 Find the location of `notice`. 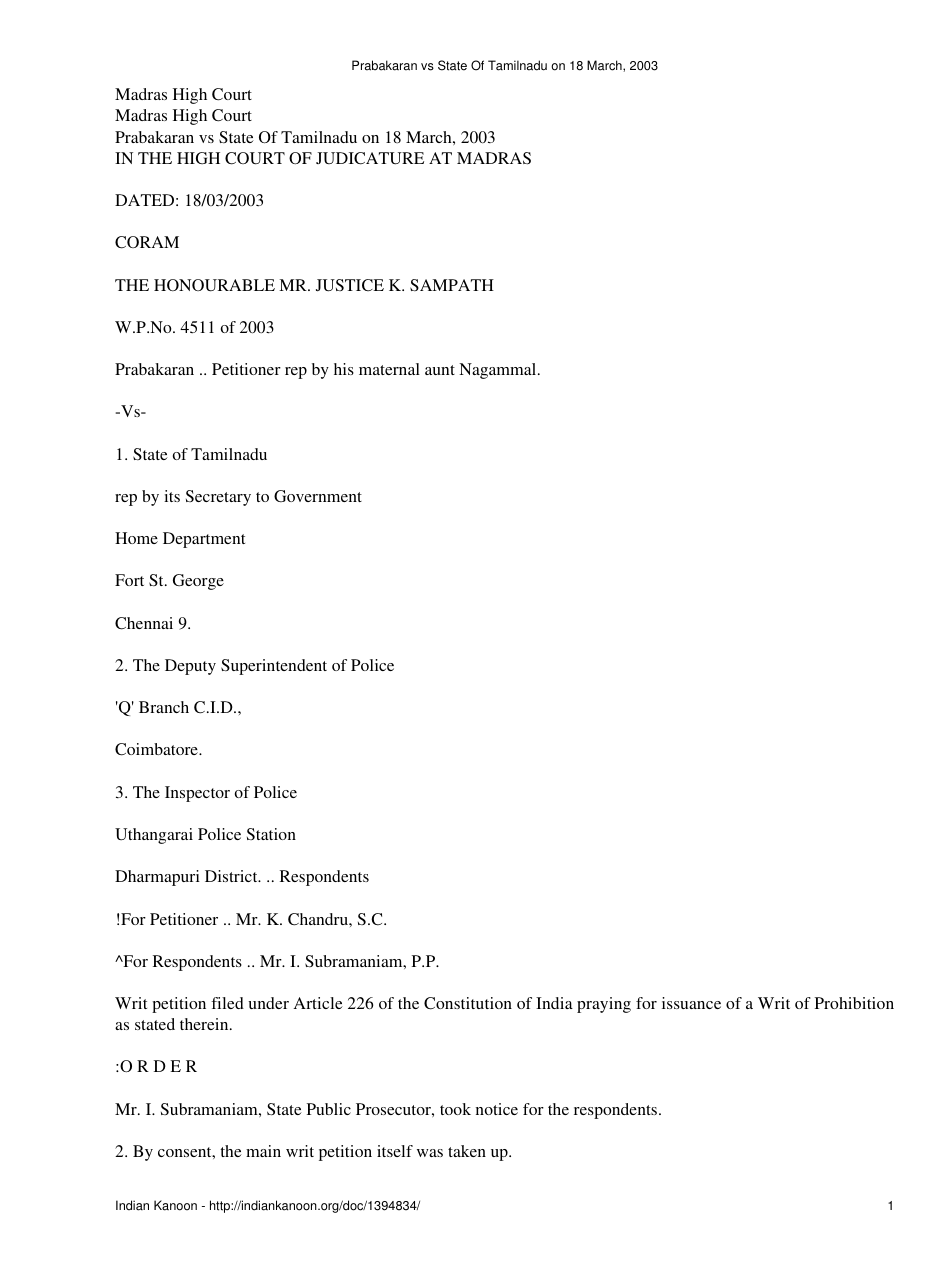

notice is located at coordinates (497, 1109).
